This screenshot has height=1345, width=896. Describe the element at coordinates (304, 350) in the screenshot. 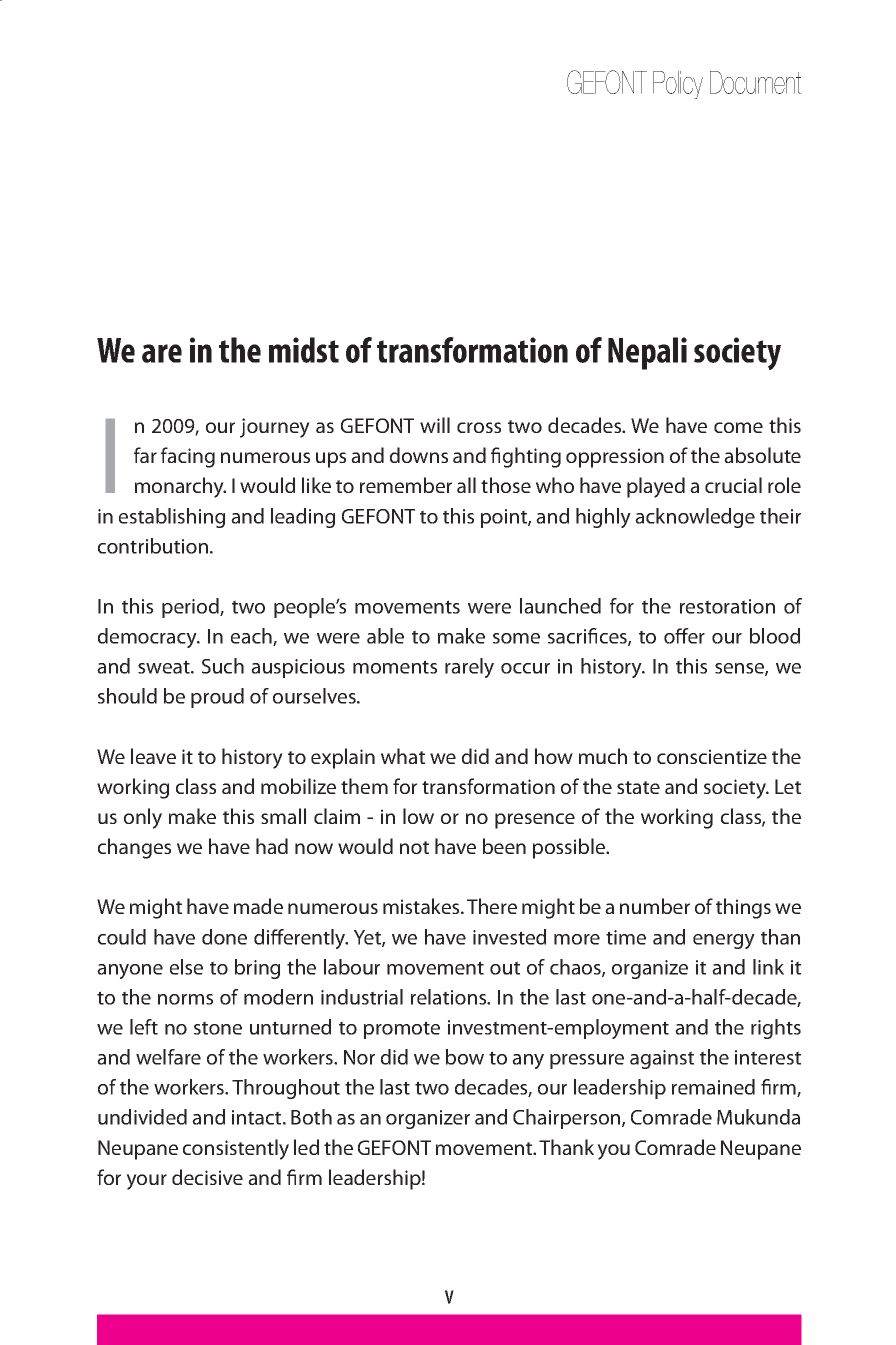

I see `midst` at that location.
